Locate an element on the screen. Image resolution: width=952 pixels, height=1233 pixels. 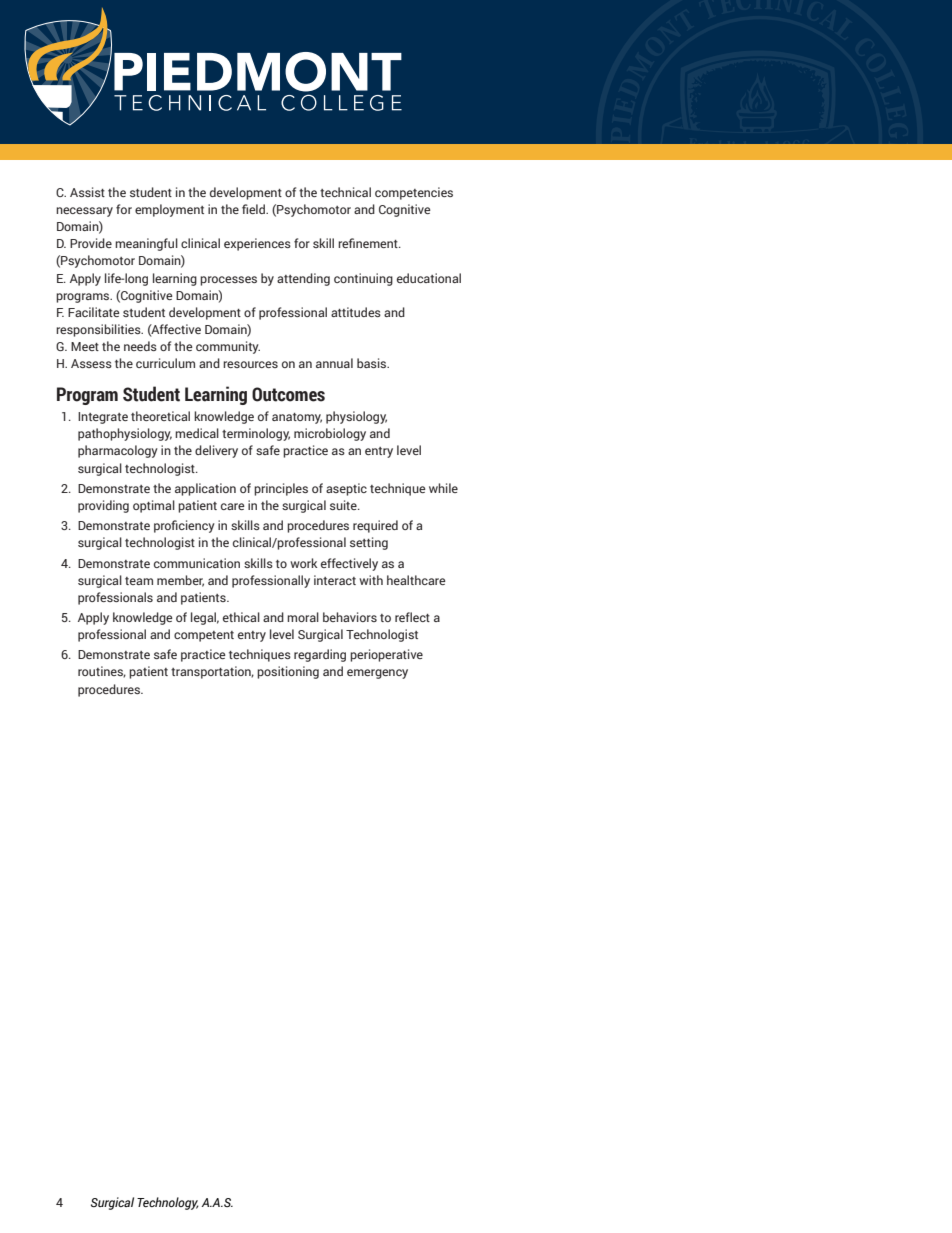
Technology is located at coordinates (168, 1203).
